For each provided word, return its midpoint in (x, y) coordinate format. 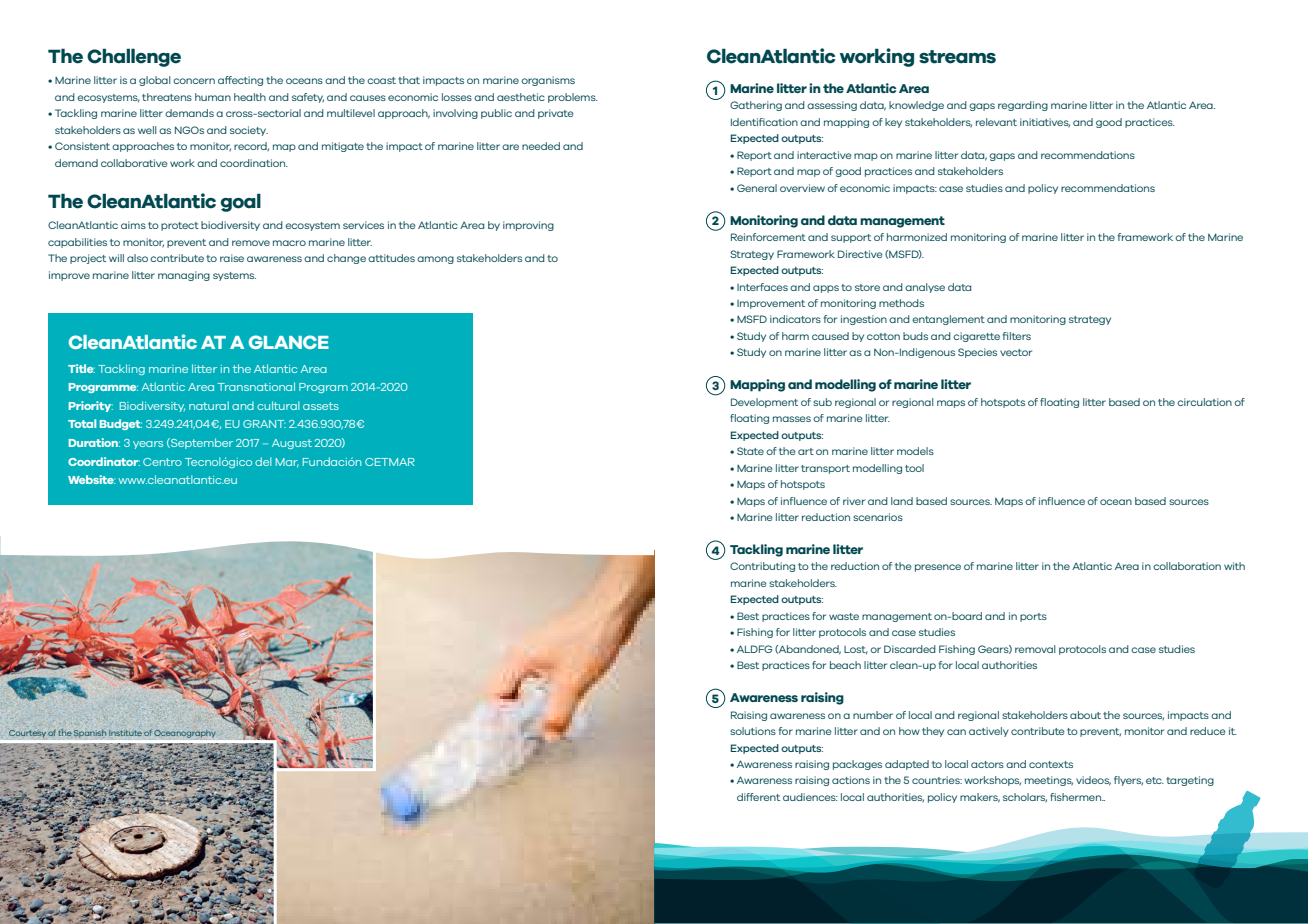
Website (92, 479)
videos (1093, 781)
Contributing (762, 567)
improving (528, 226)
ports (1033, 617)
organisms (548, 81)
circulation (1204, 402)
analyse (925, 288)
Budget (121, 424)
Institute (125, 733)
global (155, 81)
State (750, 451)
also (137, 258)
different (758, 797)
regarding (1023, 106)
